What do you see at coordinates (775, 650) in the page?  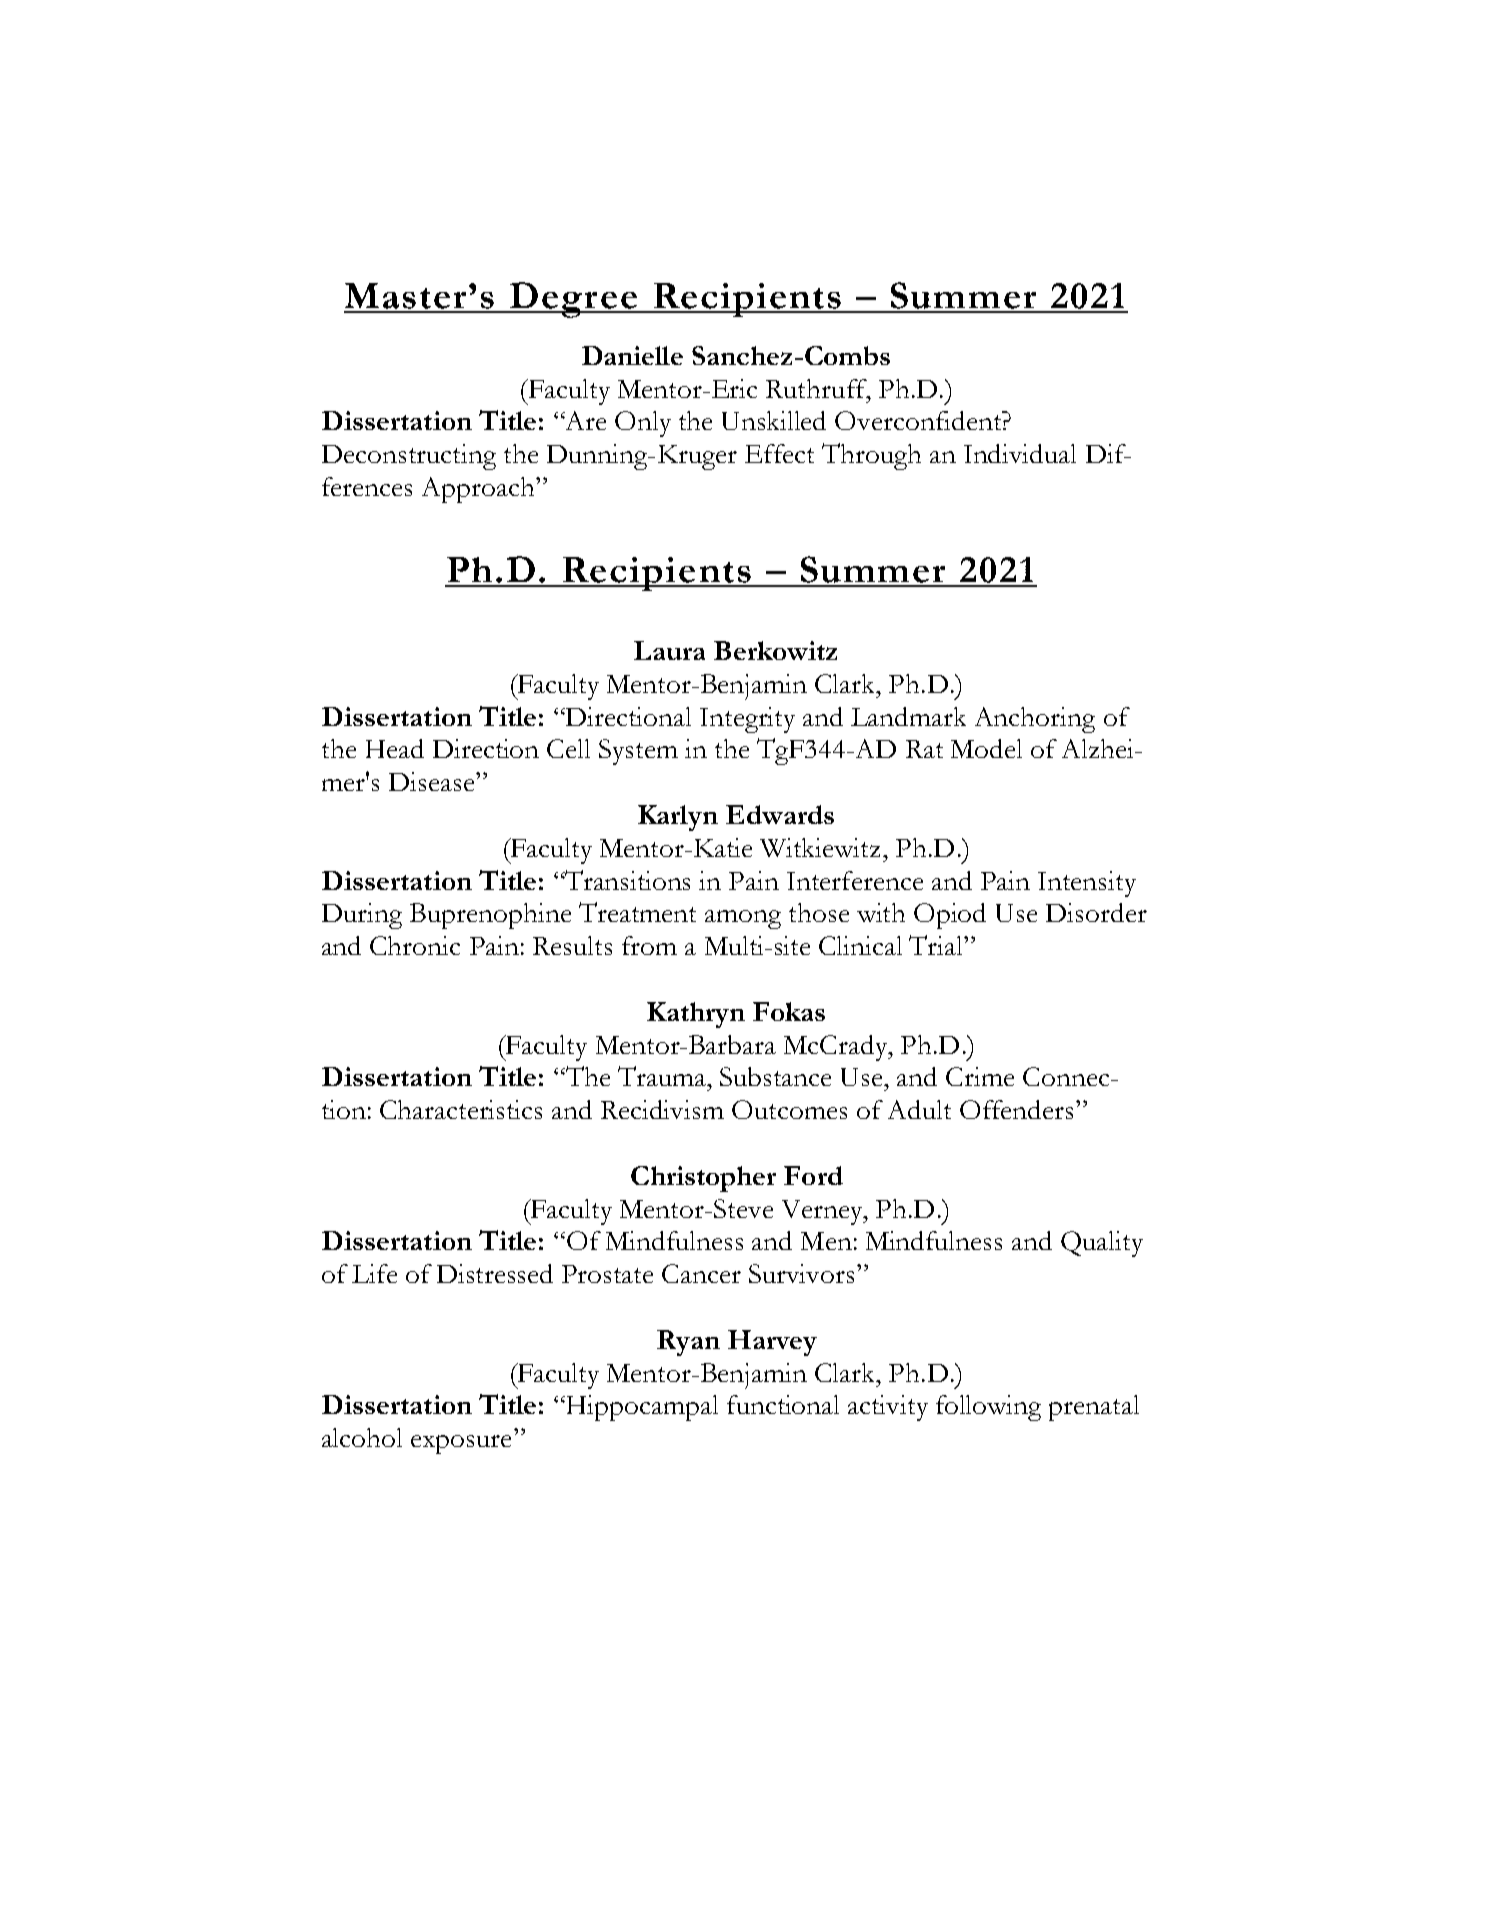 I see `Berkowitz` at bounding box center [775, 650].
